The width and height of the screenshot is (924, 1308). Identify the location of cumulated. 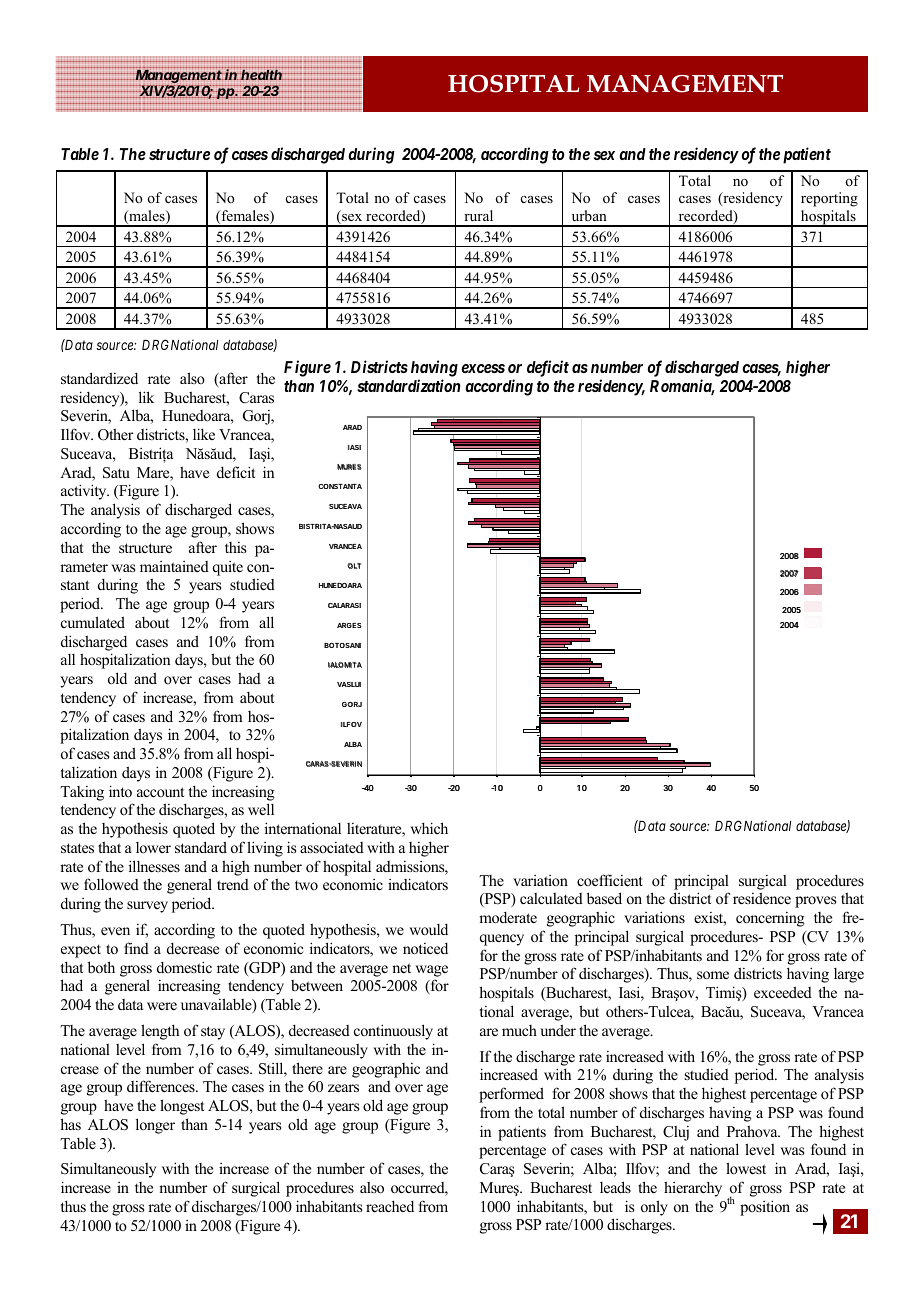
(93, 622).
